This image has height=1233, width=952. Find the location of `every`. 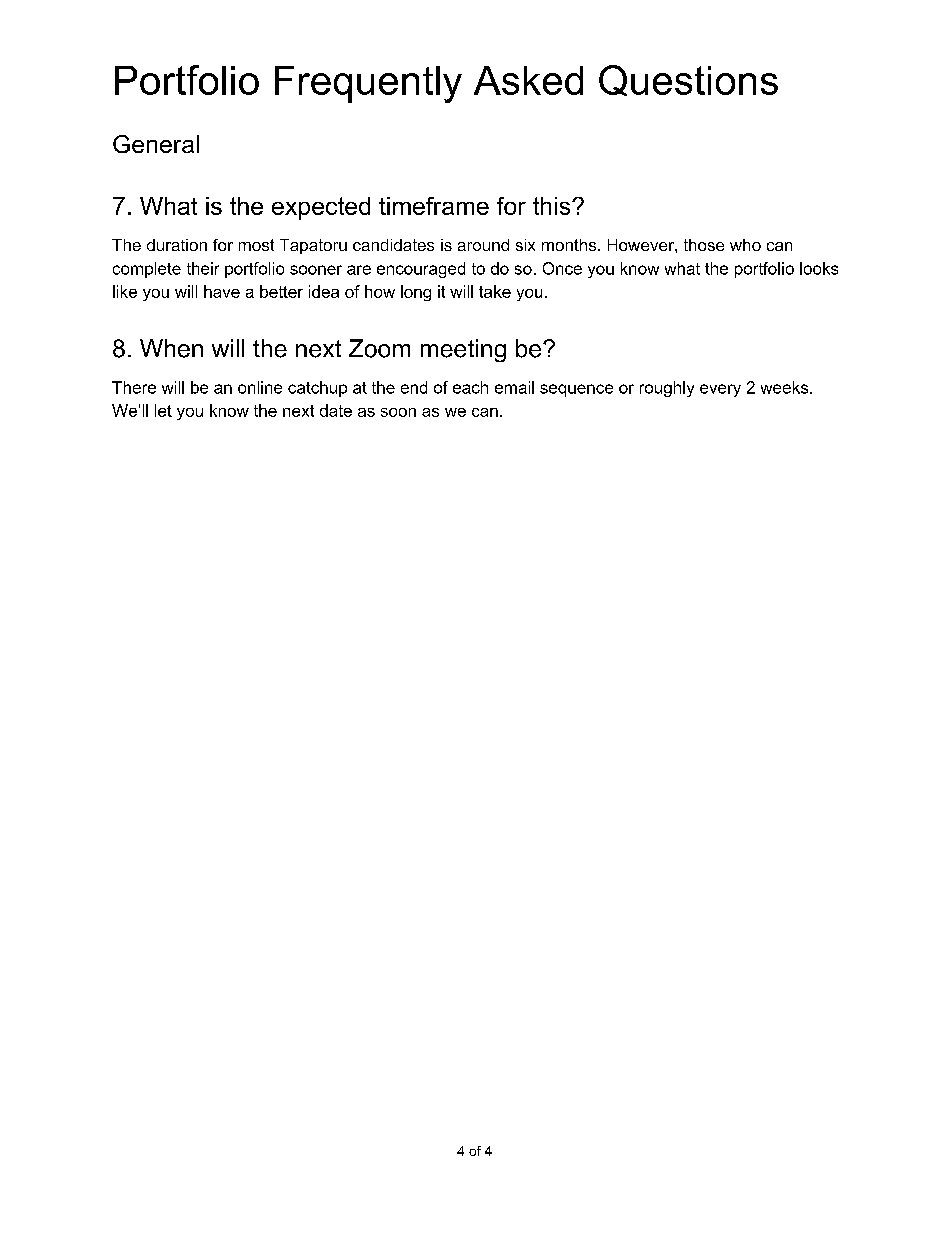

every is located at coordinates (720, 390).
